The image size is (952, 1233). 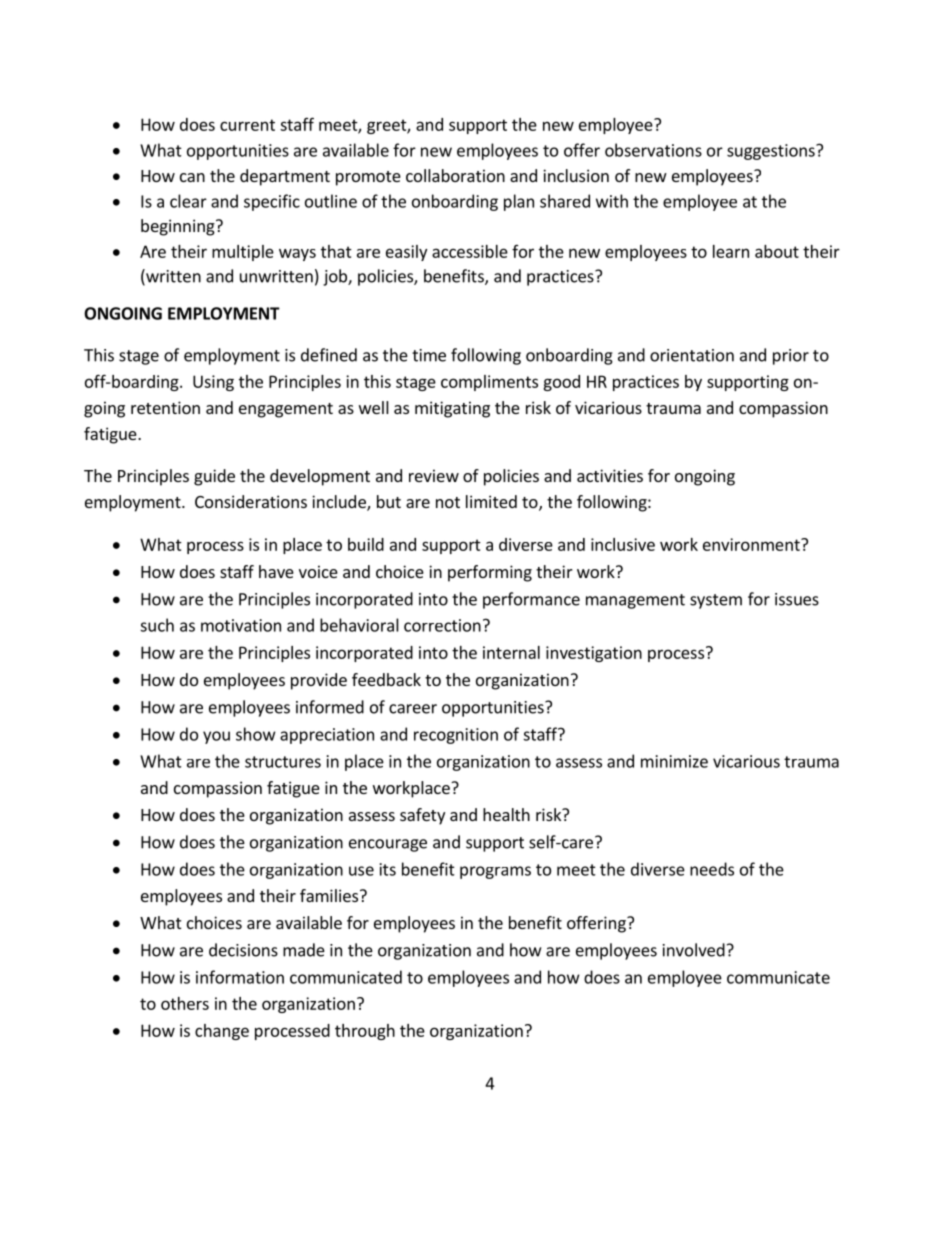 I want to click on structures, so click(x=283, y=762).
